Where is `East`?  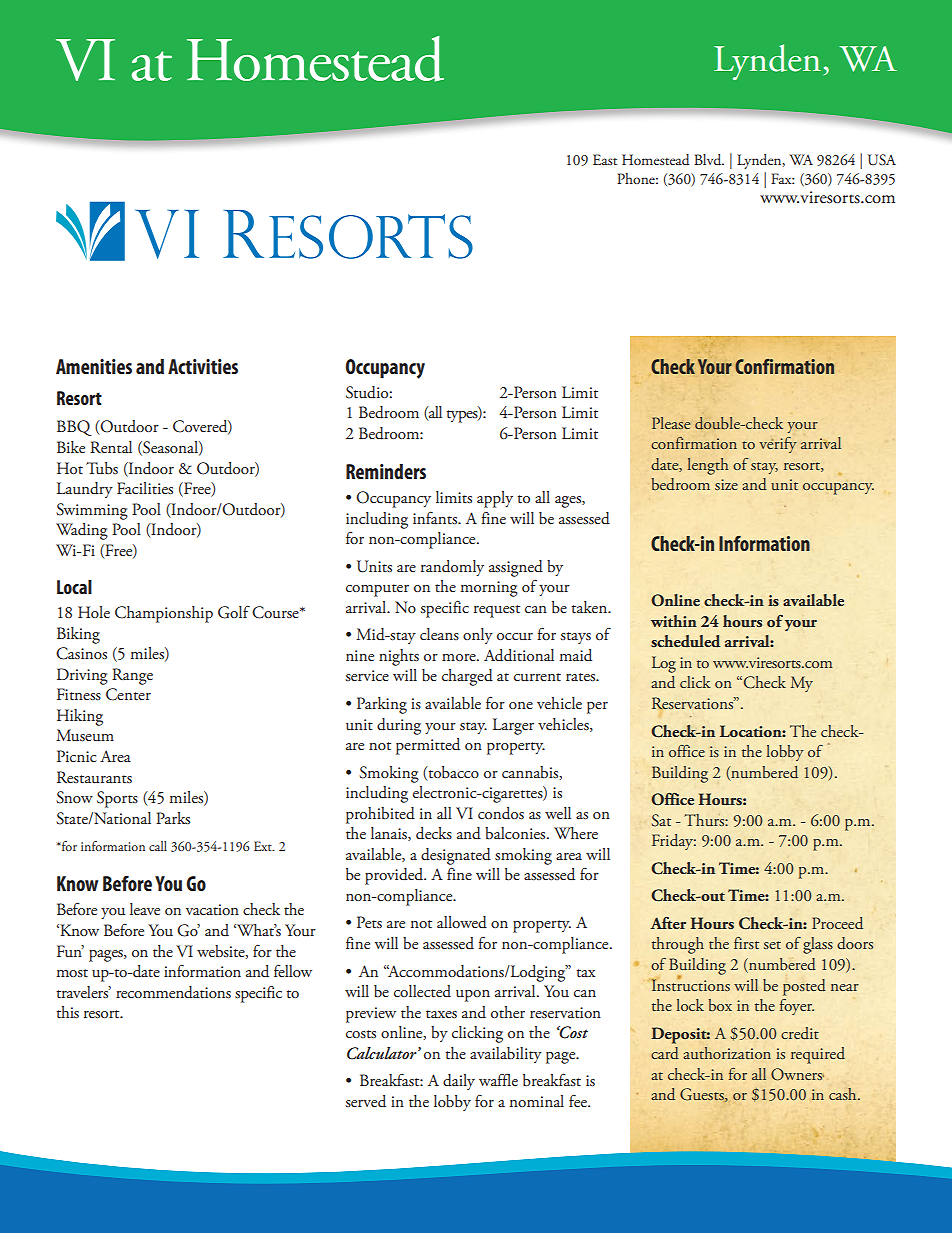 East is located at coordinates (605, 159).
